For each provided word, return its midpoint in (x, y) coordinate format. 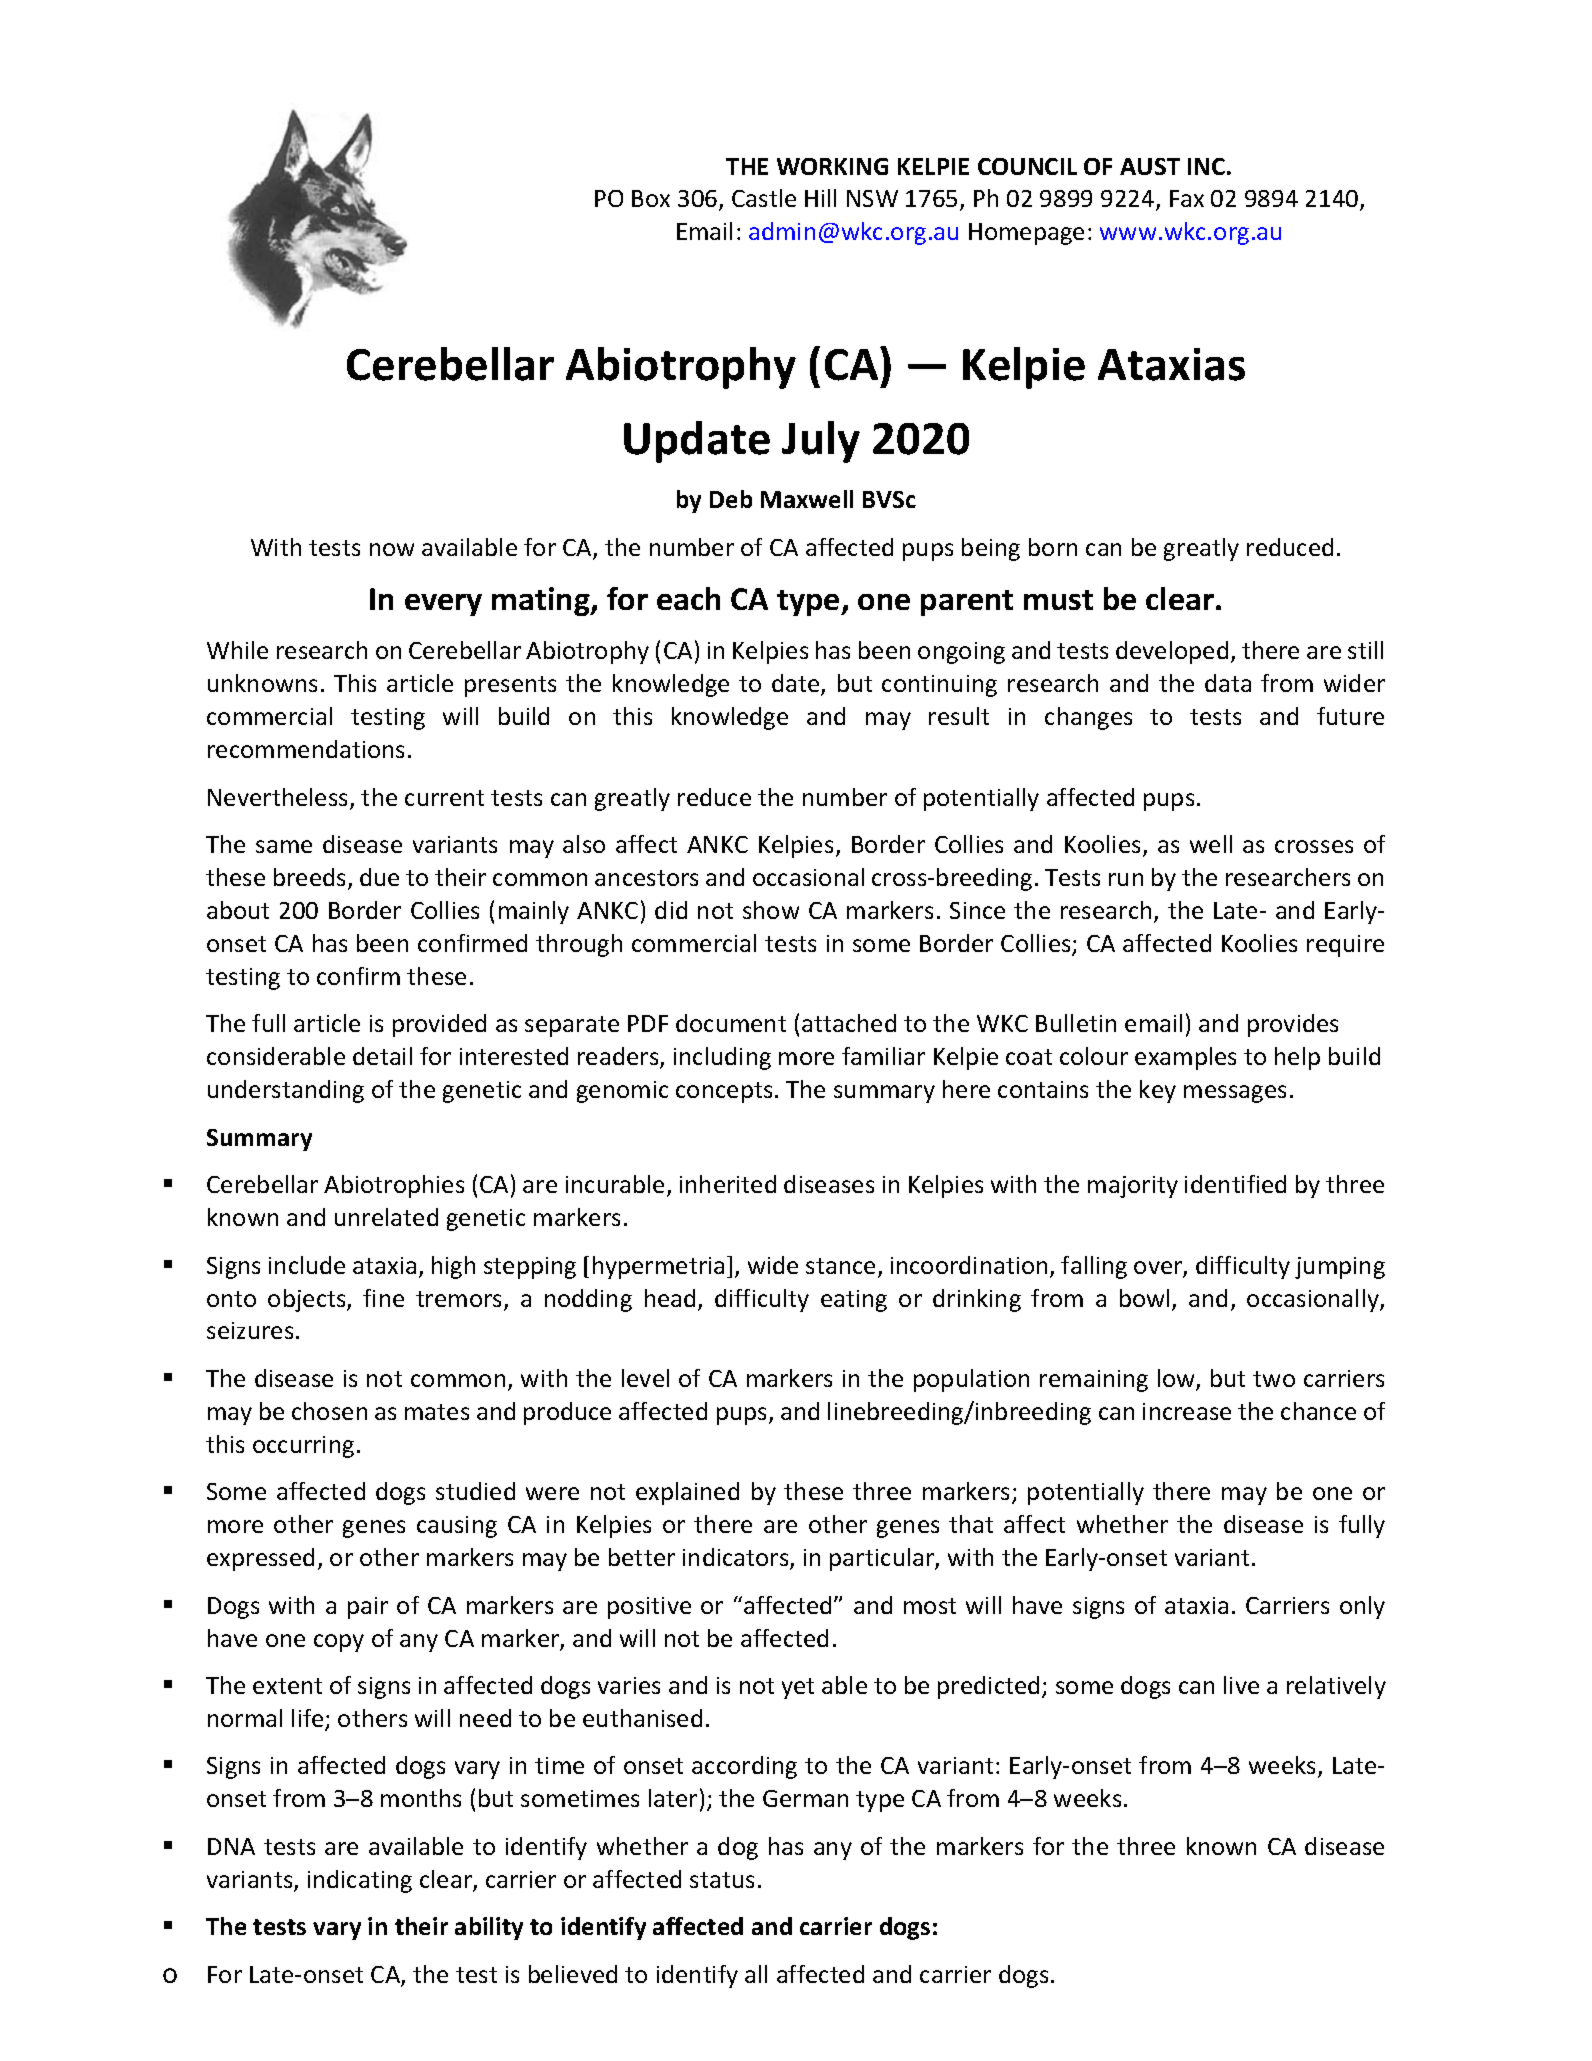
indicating (360, 1881)
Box (651, 198)
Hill (820, 198)
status (722, 1880)
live (1241, 1685)
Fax (1187, 198)
